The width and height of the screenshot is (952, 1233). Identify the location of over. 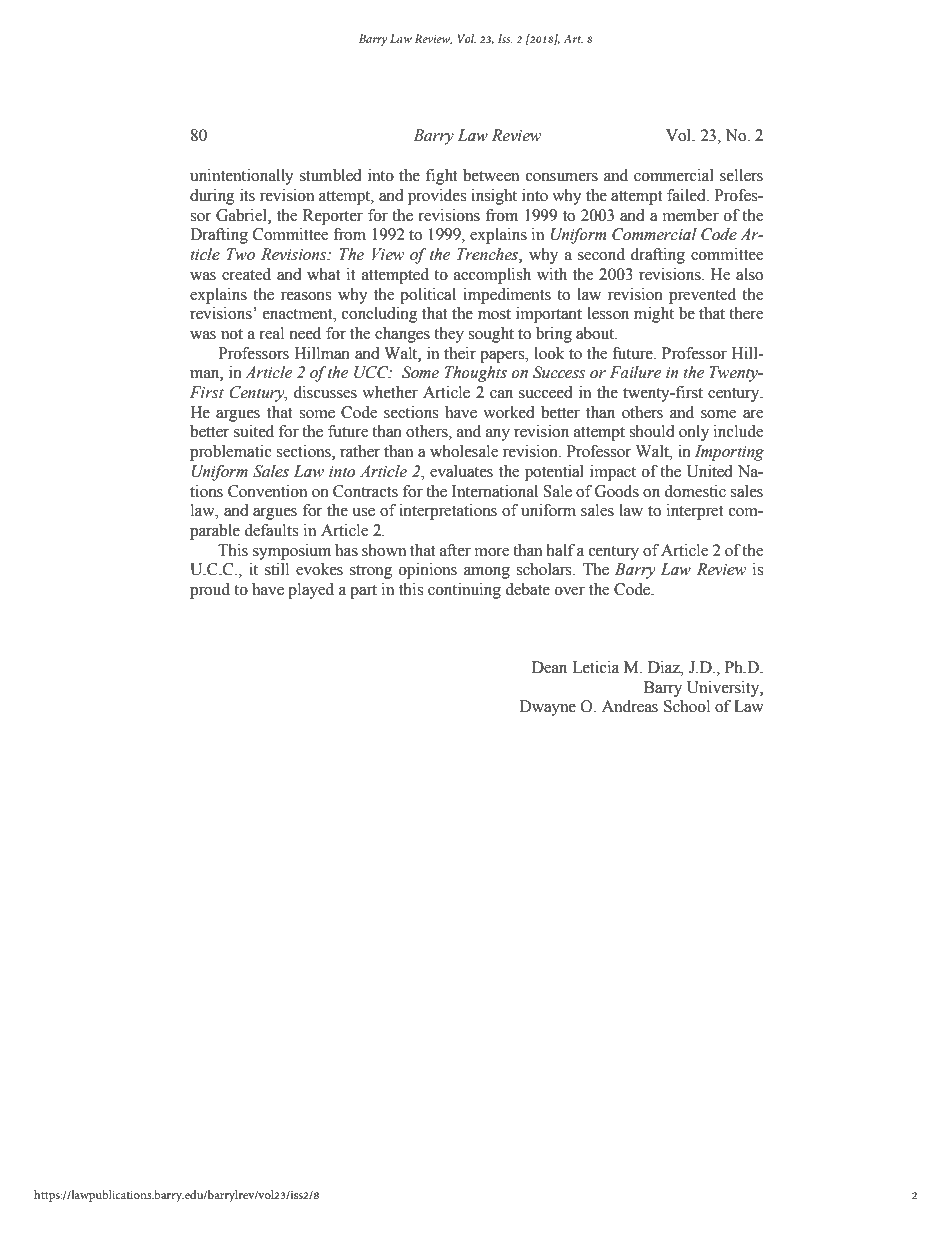
(570, 591).
